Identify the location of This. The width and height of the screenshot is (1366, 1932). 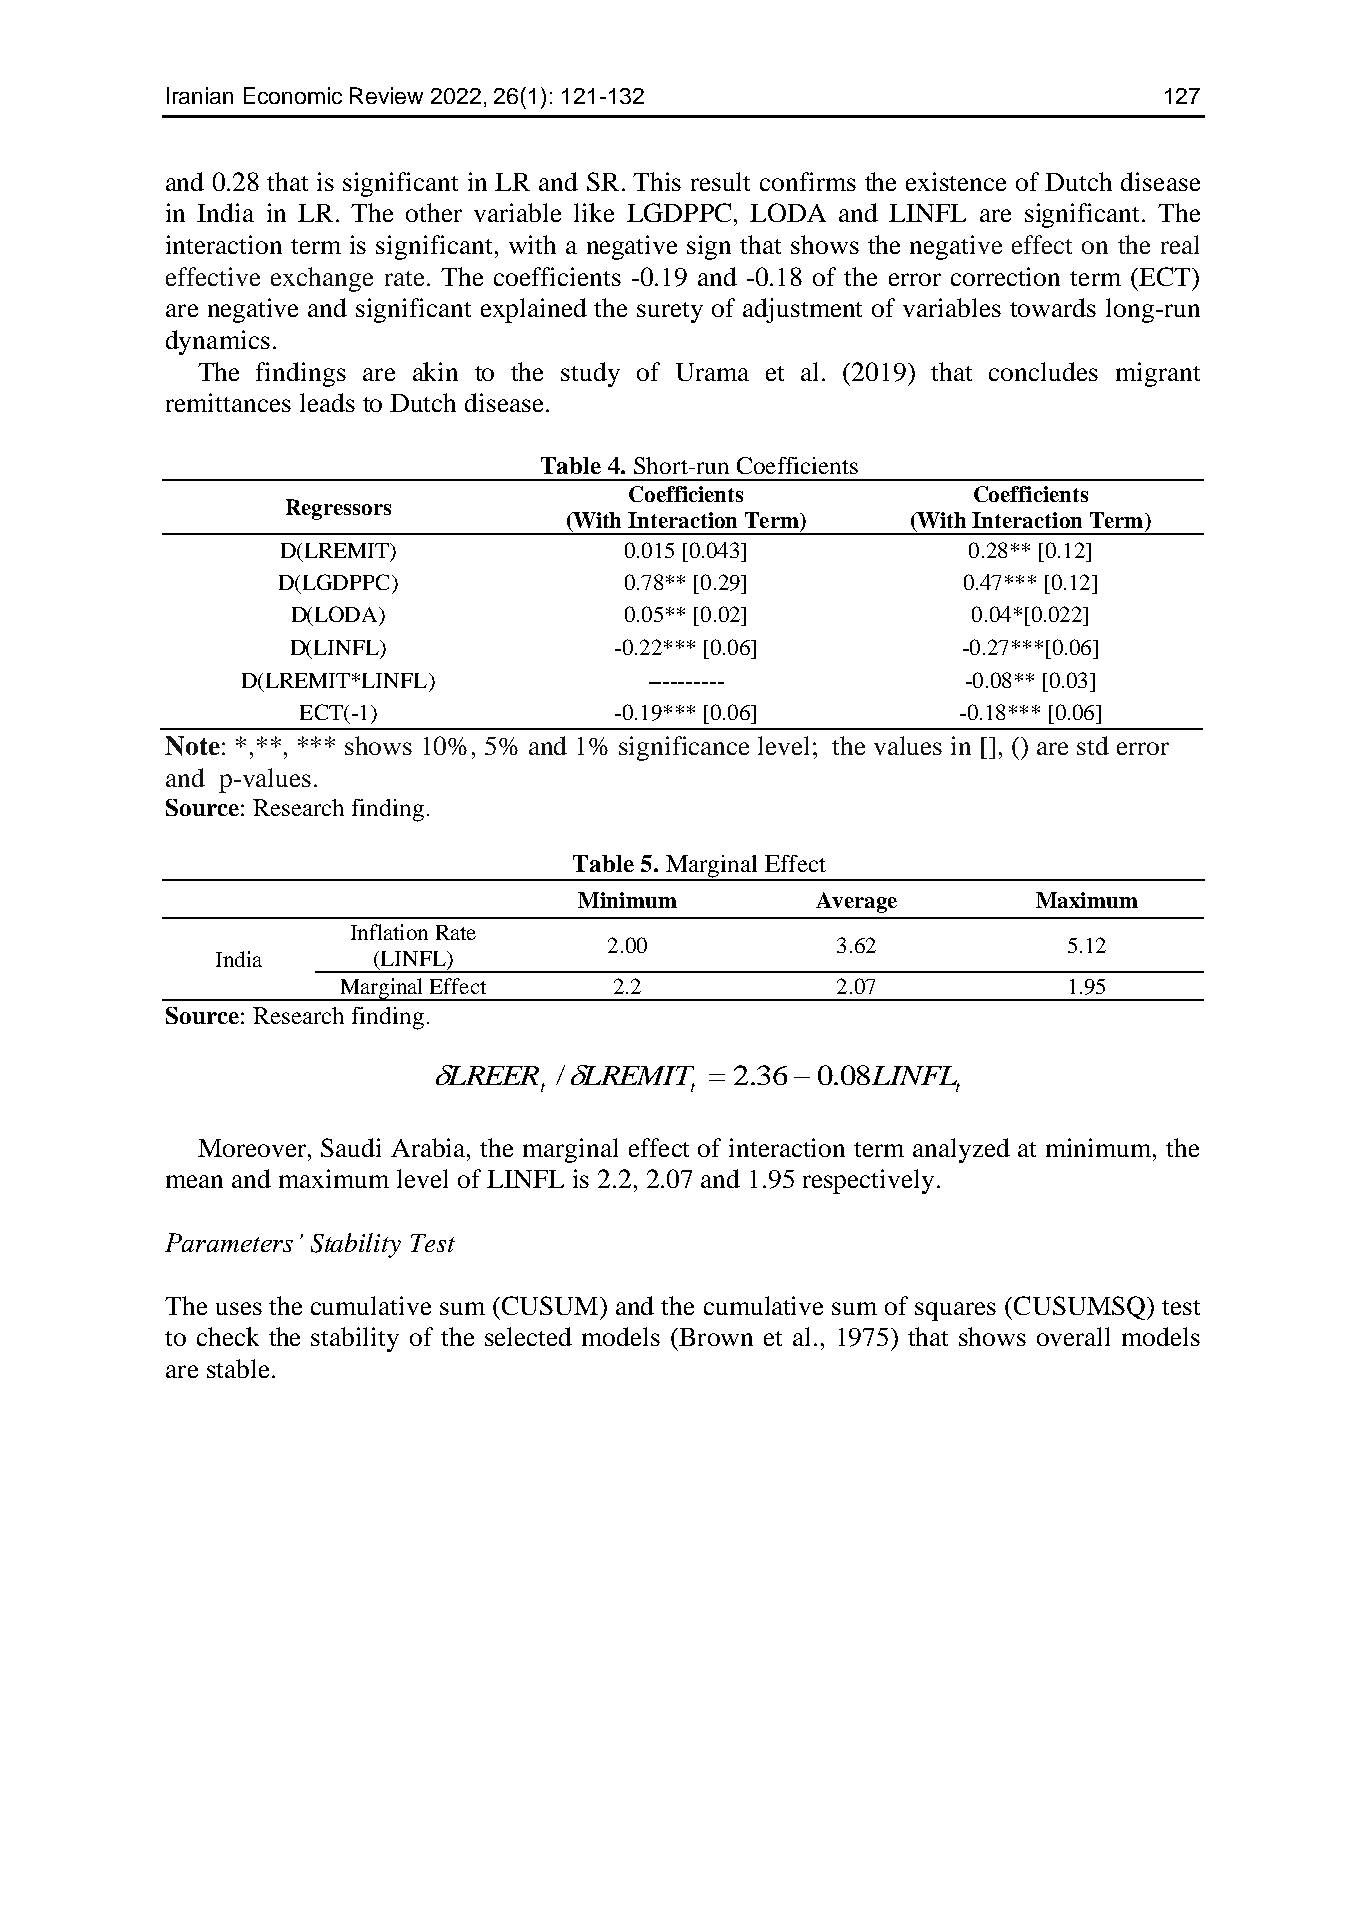
(657, 181).
